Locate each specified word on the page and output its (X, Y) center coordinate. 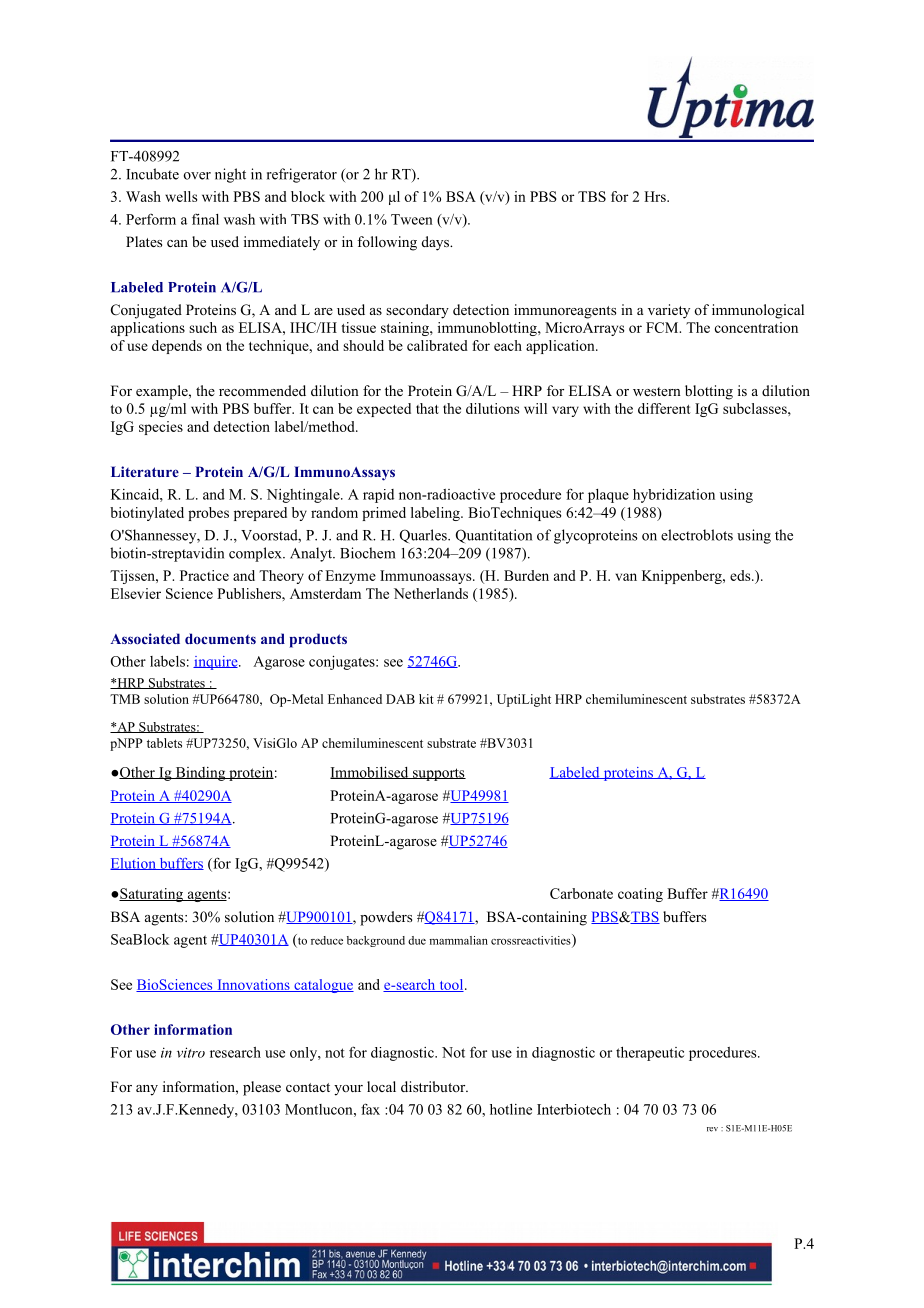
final (205, 219)
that (427, 408)
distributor (434, 1086)
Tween (412, 219)
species (161, 428)
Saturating (151, 895)
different (664, 408)
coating (640, 895)
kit (426, 699)
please (262, 1088)
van (626, 577)
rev (712, 1129)
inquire (216, 663)
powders (386, 918)
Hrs (656, 196)
